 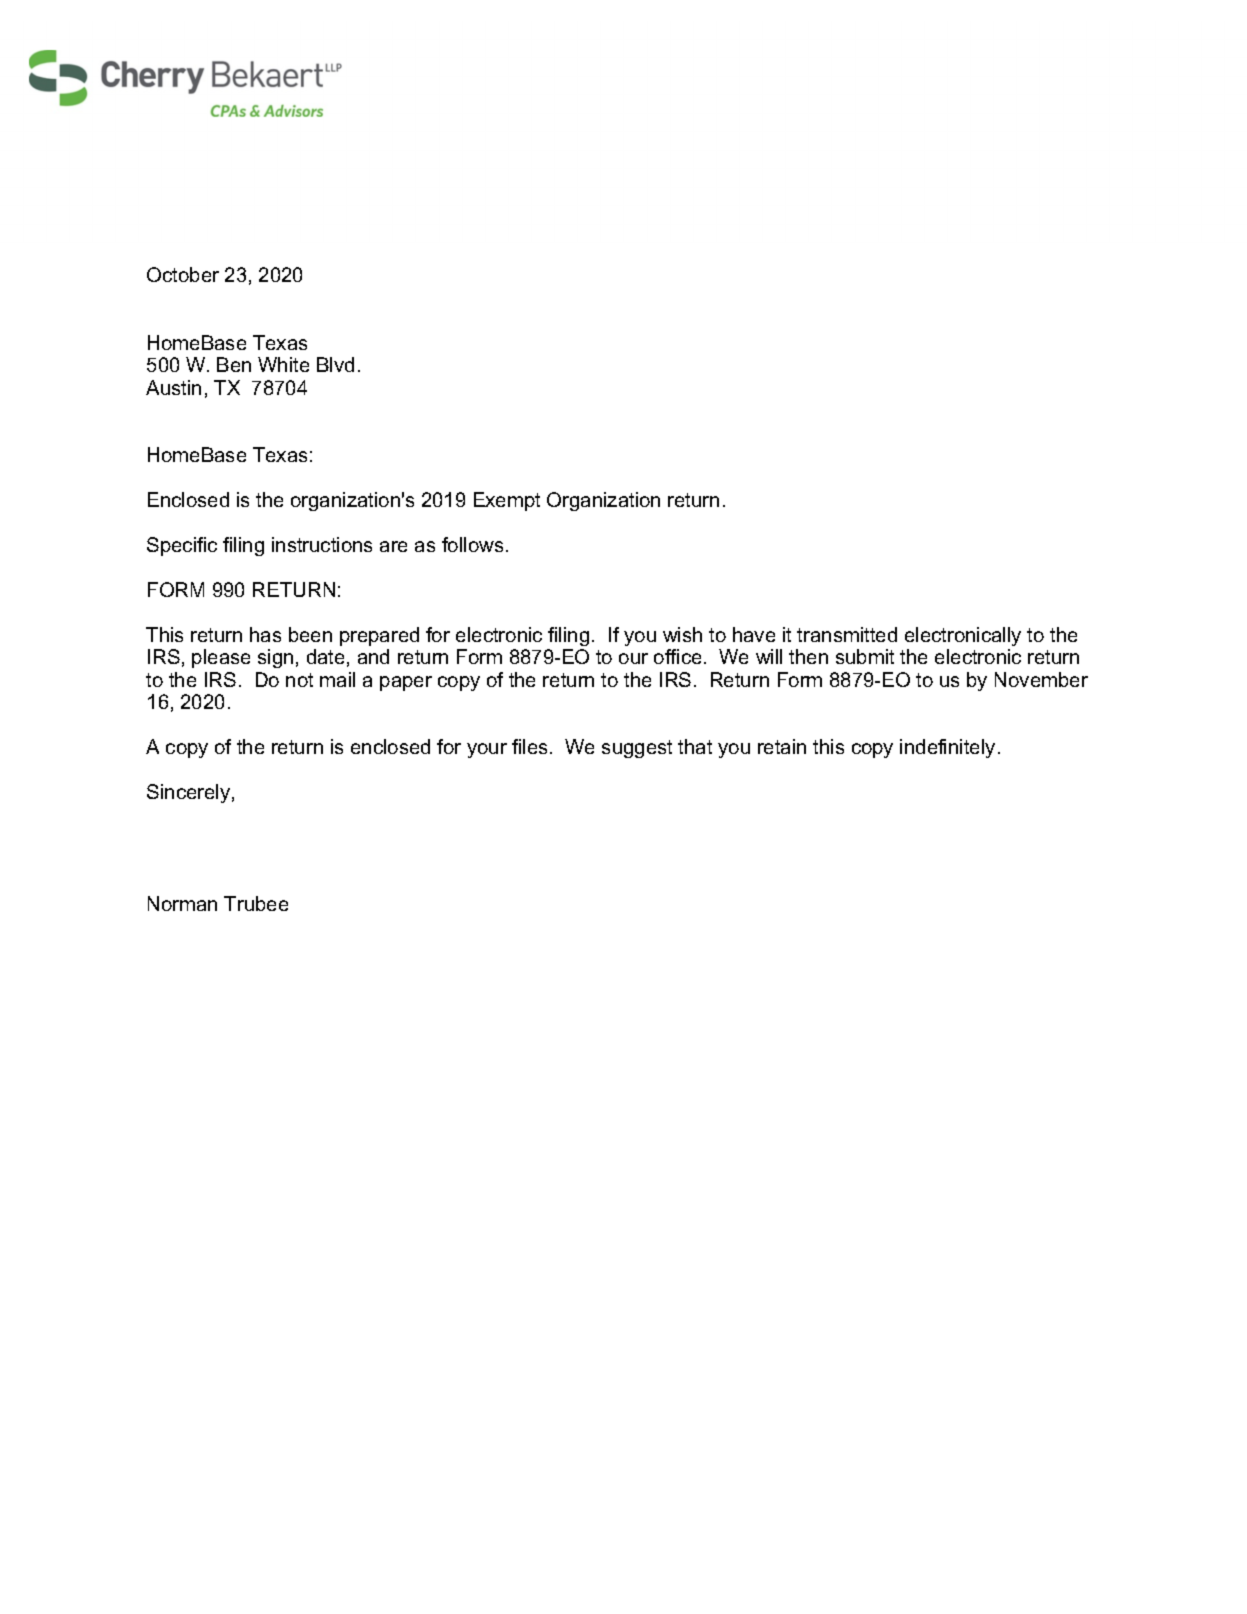 What do you see at coordinates (283, 364) in the screenshot?
I see `White` at bounding box center [283, 364].
